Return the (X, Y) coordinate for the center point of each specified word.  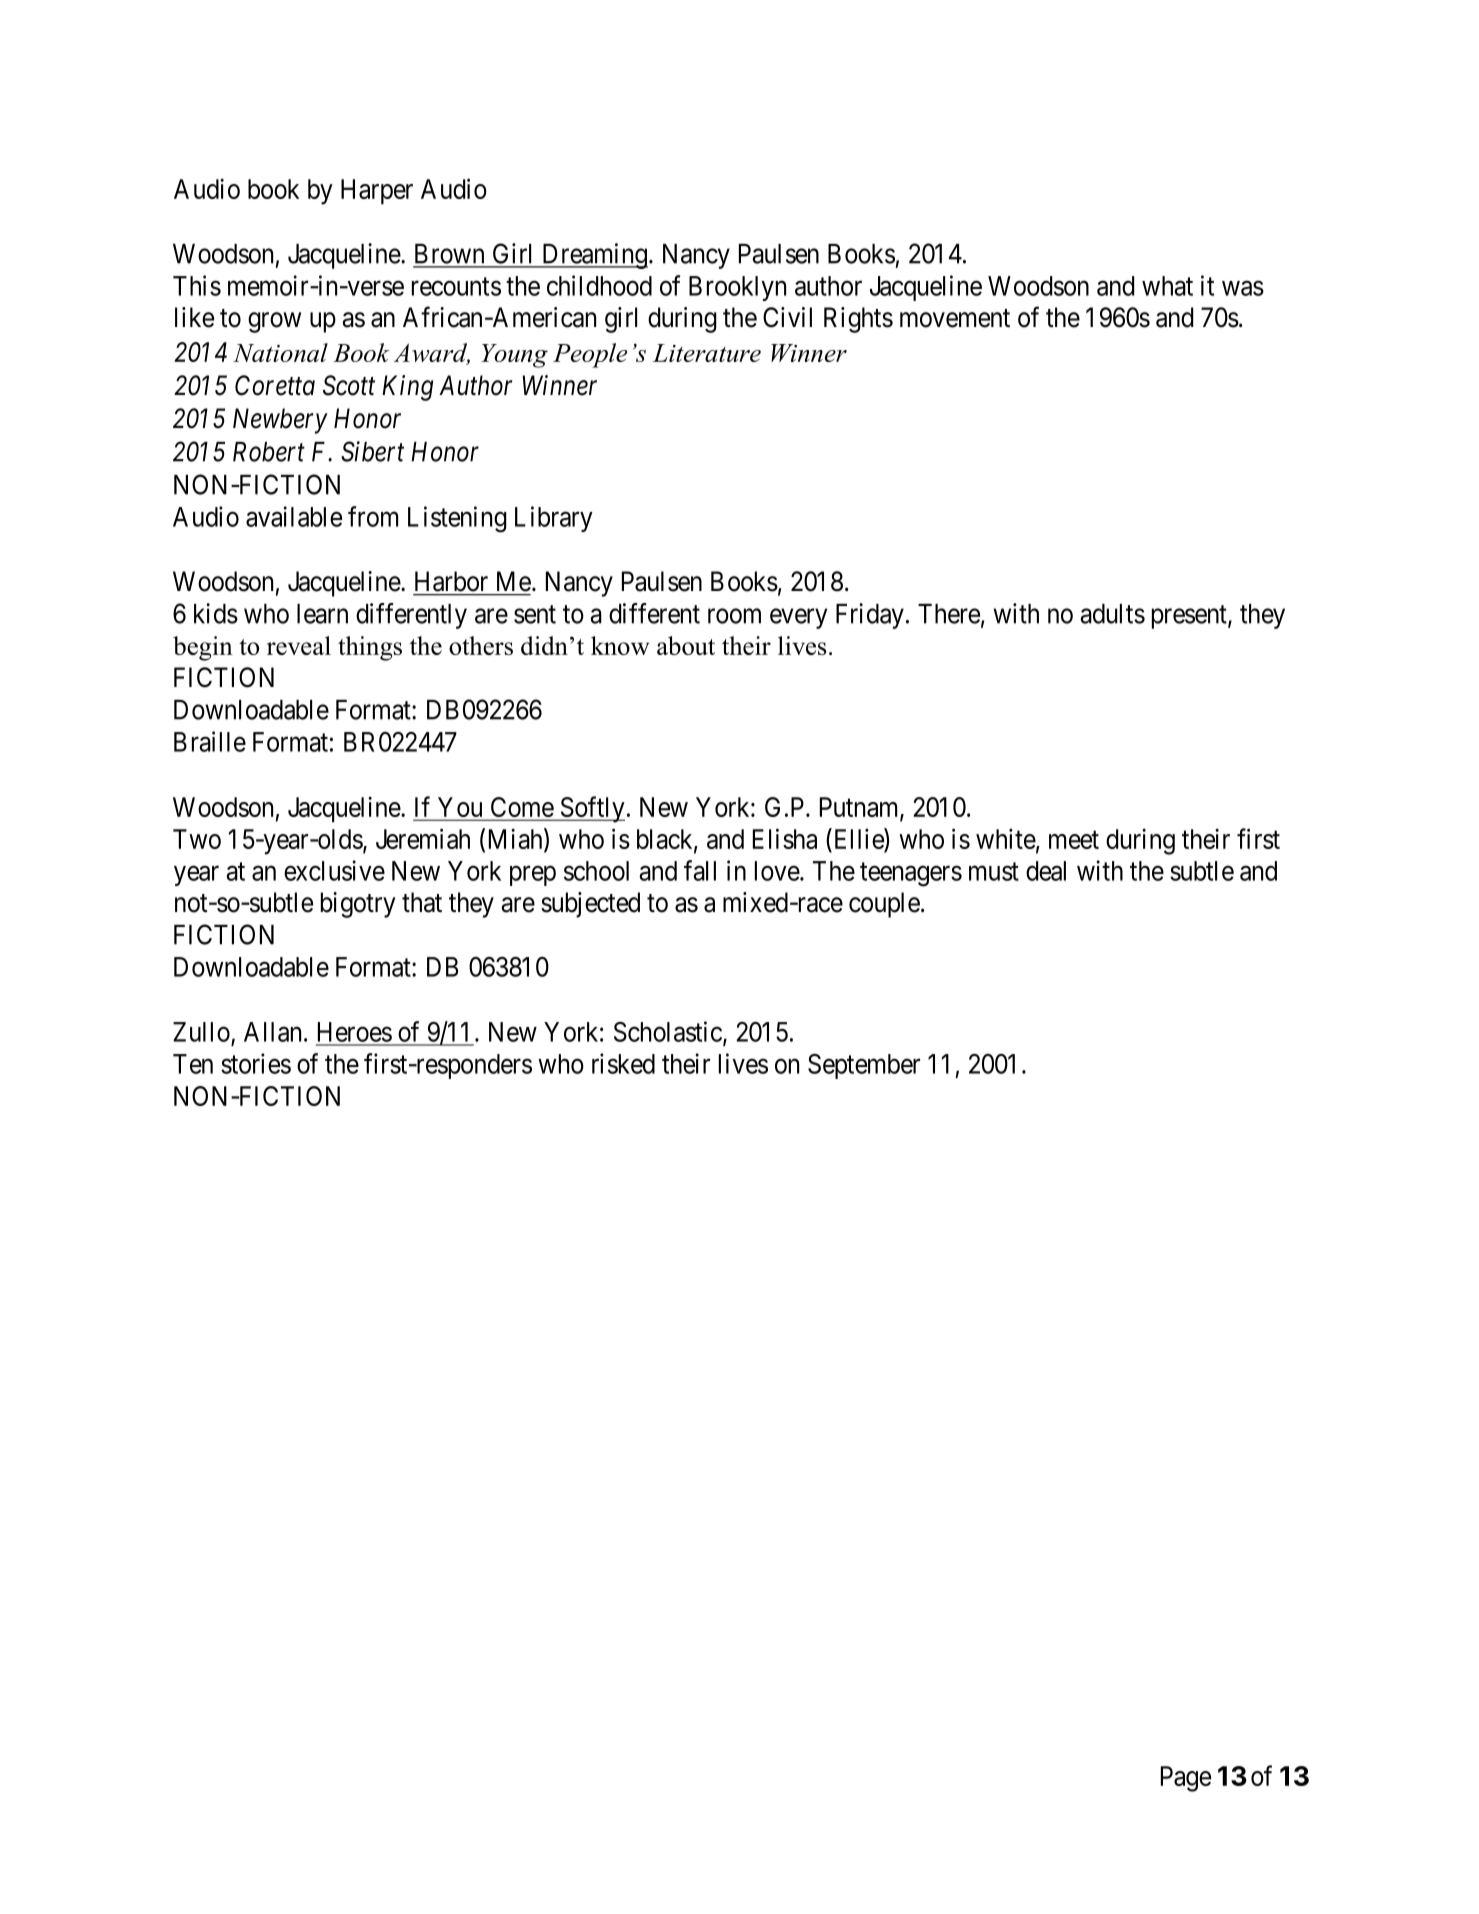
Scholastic (668, 1031)
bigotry (358, 905)
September (864, 1066)
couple (884, 905)
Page (1186, 1779)
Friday (870, 616)
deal (1046, 871)
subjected (590, 905)
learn (322, 614)
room (734, 616)
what (1167, 286)
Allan (274, 1032)
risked (623, 1063)
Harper (377, 192)
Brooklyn (737, 288)
